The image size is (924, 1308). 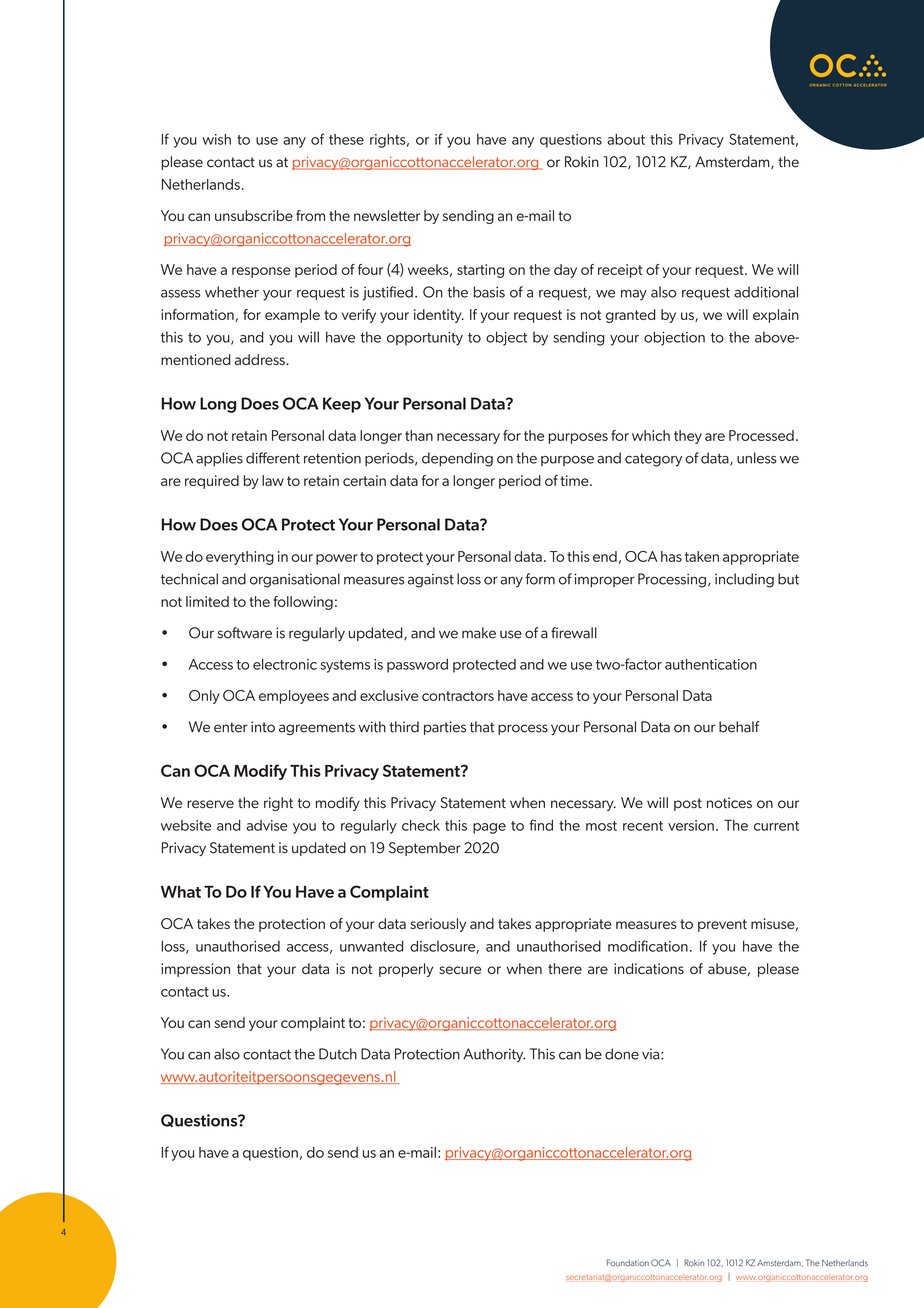 I want to click on into, so click(x=263, y=727).
